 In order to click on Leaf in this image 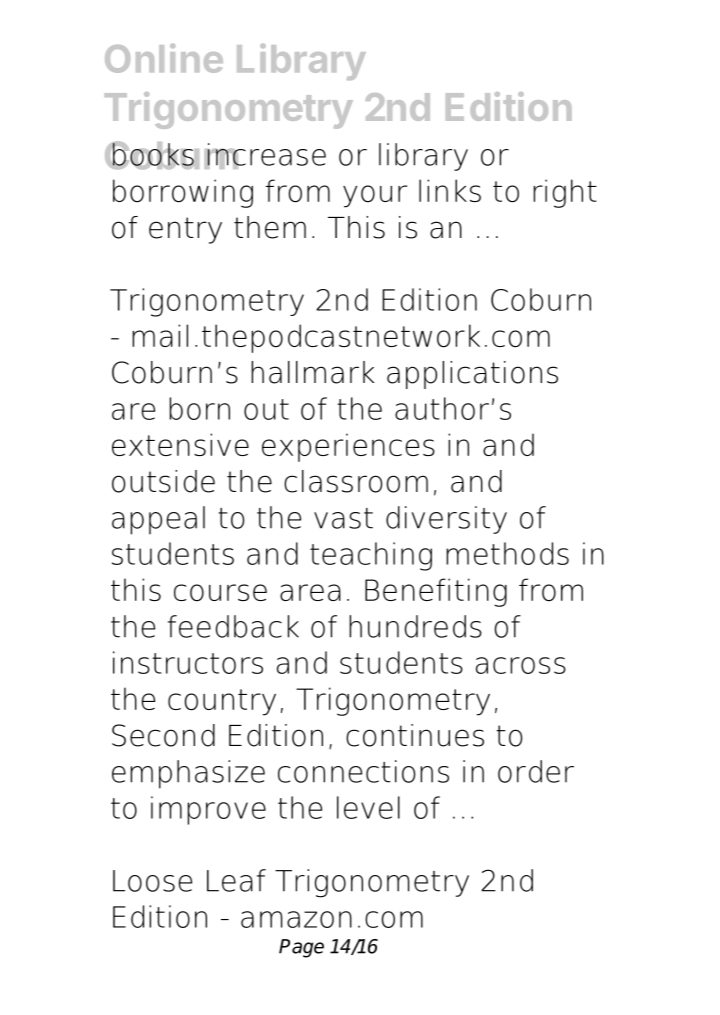, I will do `click(236, 880)`.
